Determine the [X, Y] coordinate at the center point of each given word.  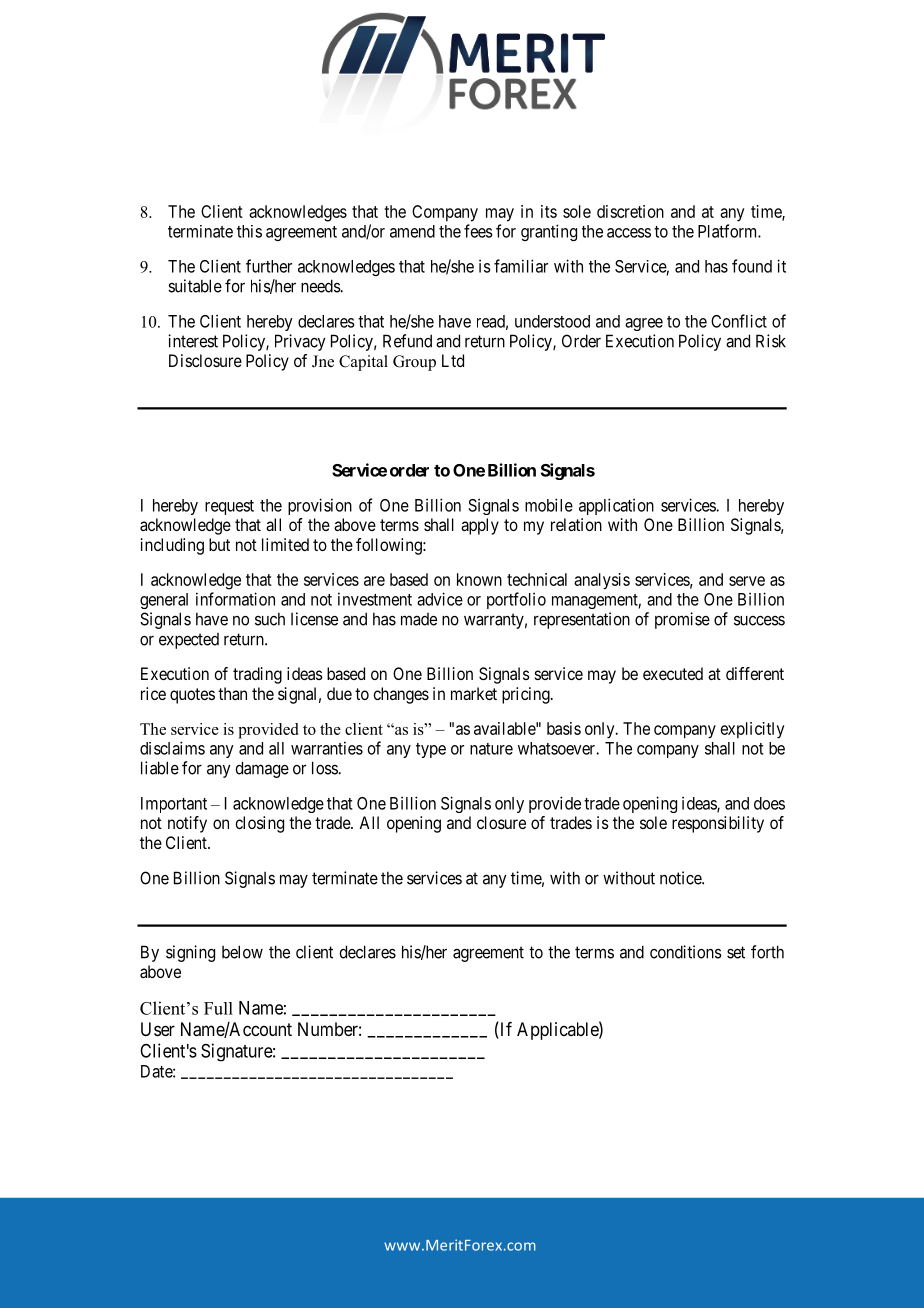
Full [218, 1008]
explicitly [752, 730]
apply [480, 526]
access [629, 233]
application [616, 506]
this [249, 231]
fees [478, 231]
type [431, 750]
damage [262, 769]
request [229, 507]
